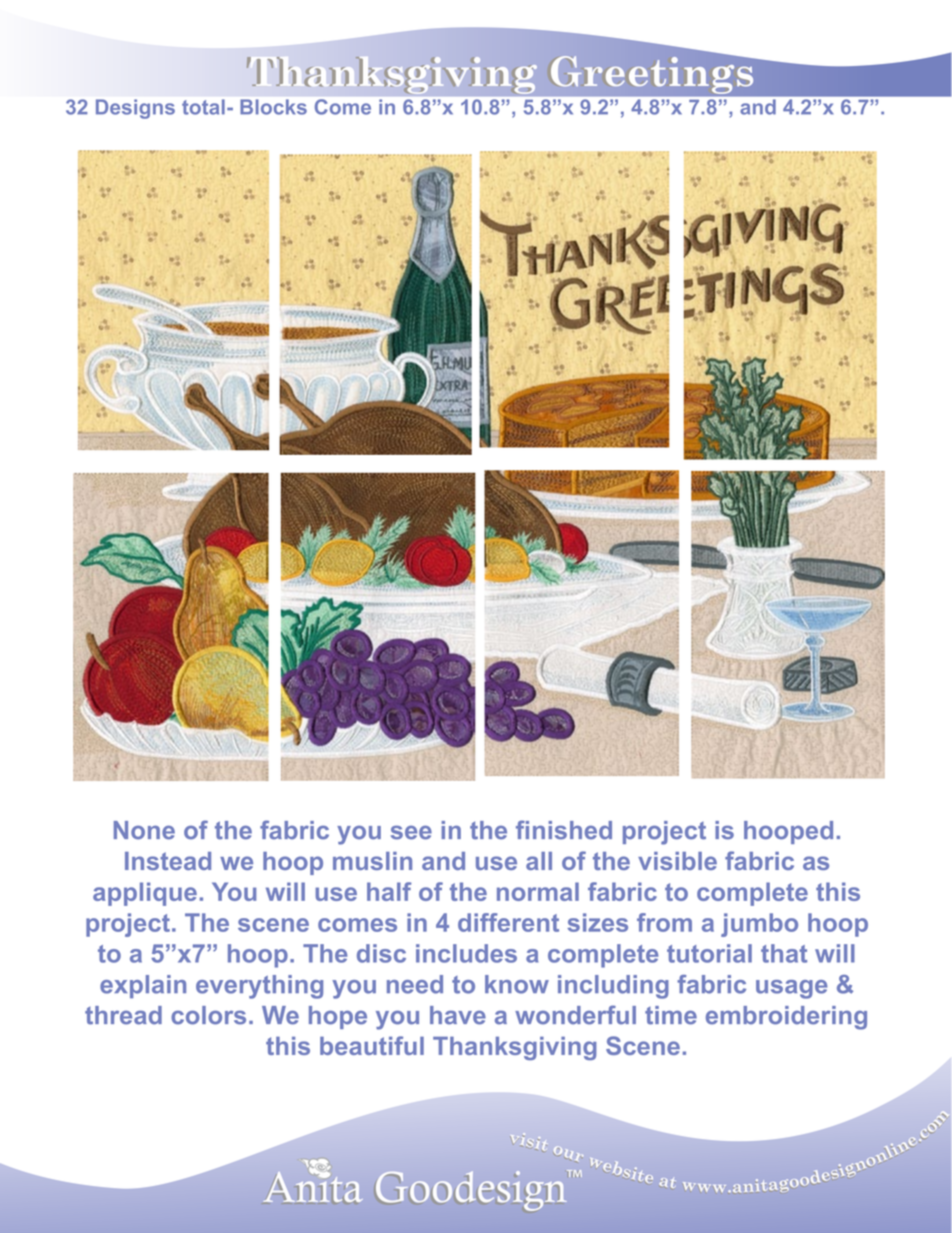  I want to click on visible, so click(677, 861).
